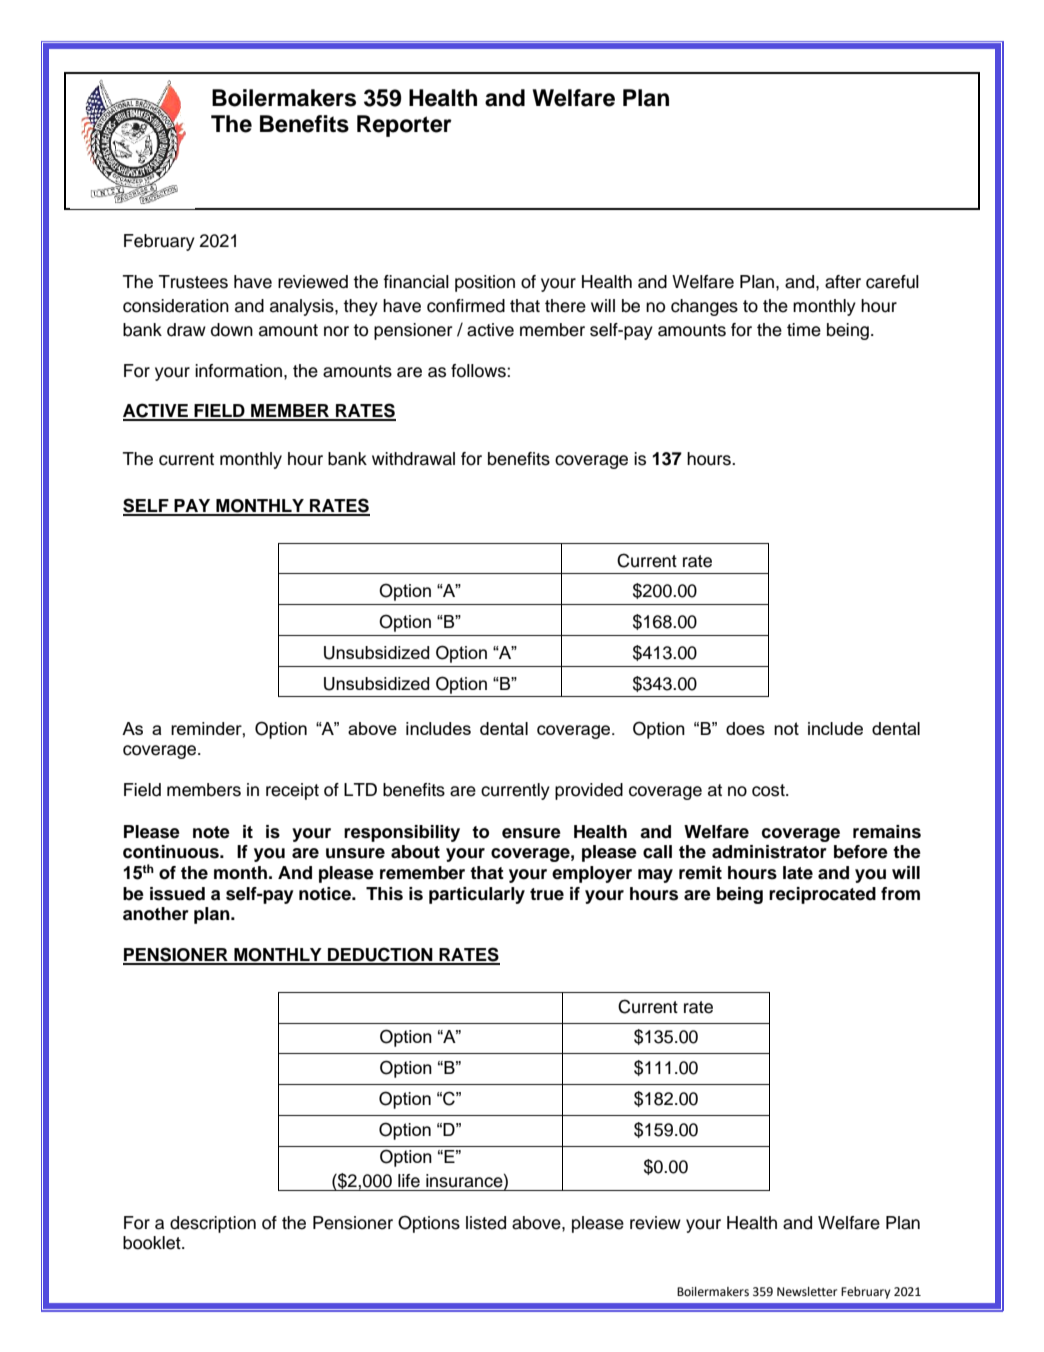  What do you see at coordinates (240, 371) in the screenshot?
I see `information` at bounding box center [240, 371].
